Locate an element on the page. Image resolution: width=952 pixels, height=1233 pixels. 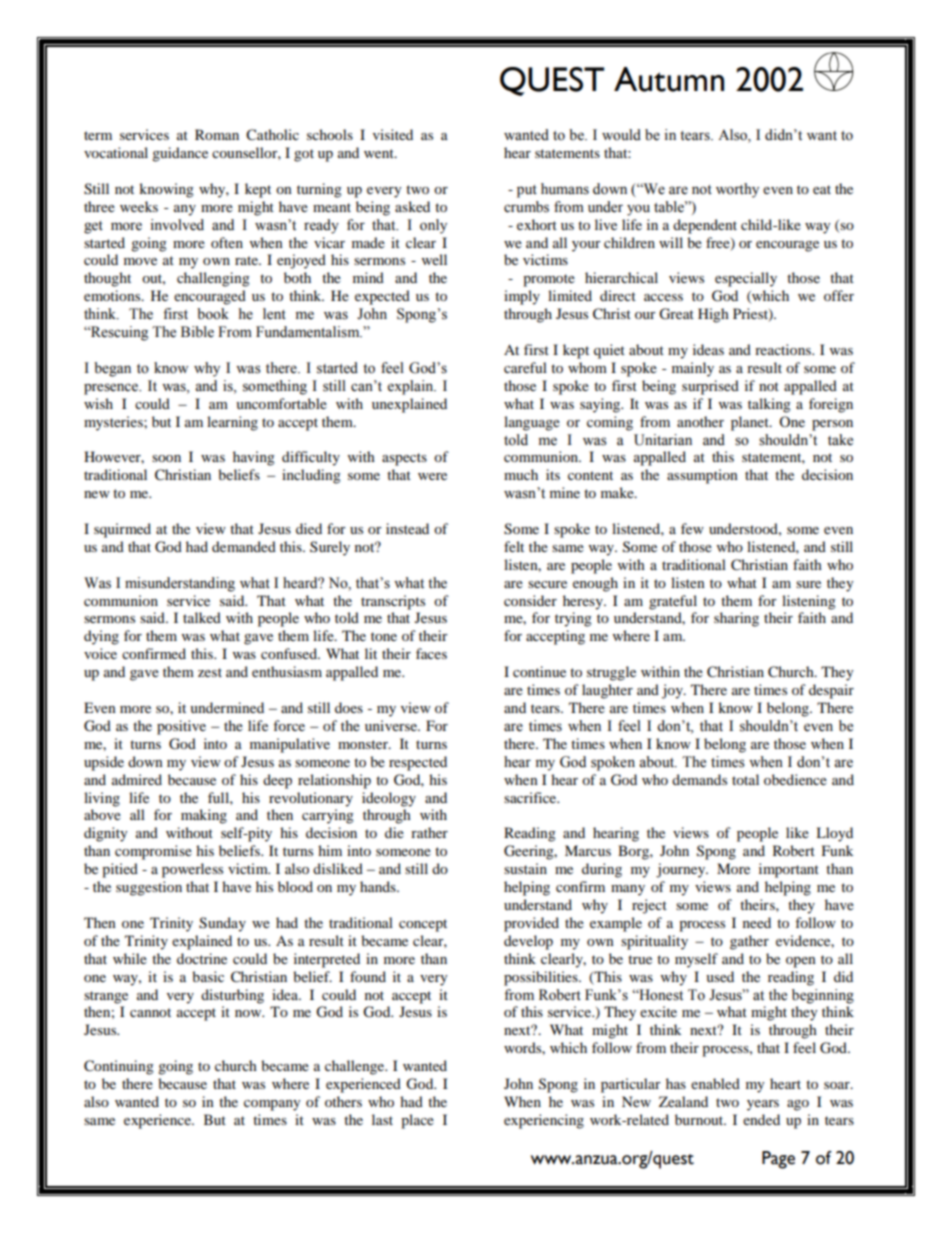
Roman is located at coordinates (217, 134).
